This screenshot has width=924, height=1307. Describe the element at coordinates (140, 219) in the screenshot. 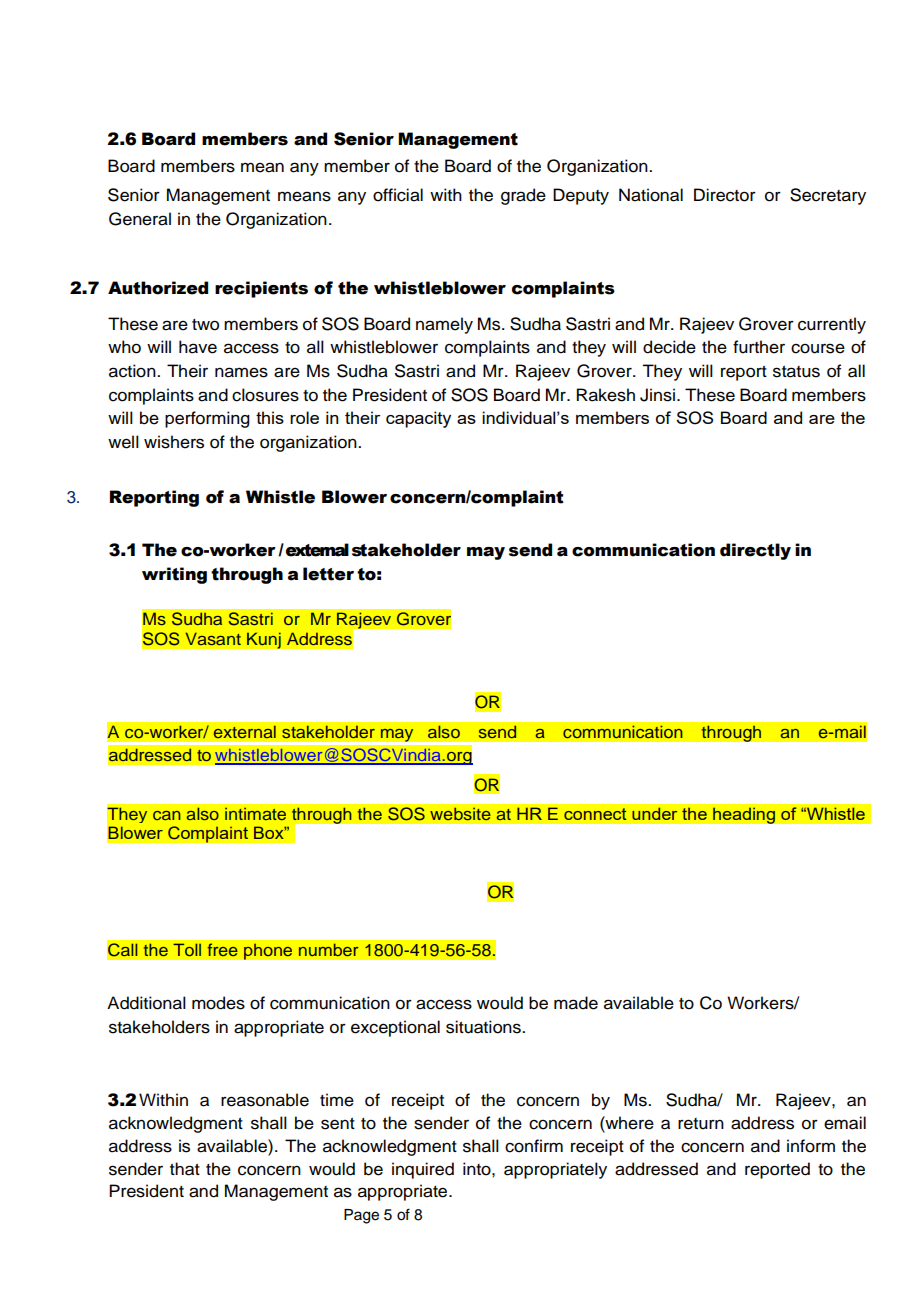

I see `General` at that location.
